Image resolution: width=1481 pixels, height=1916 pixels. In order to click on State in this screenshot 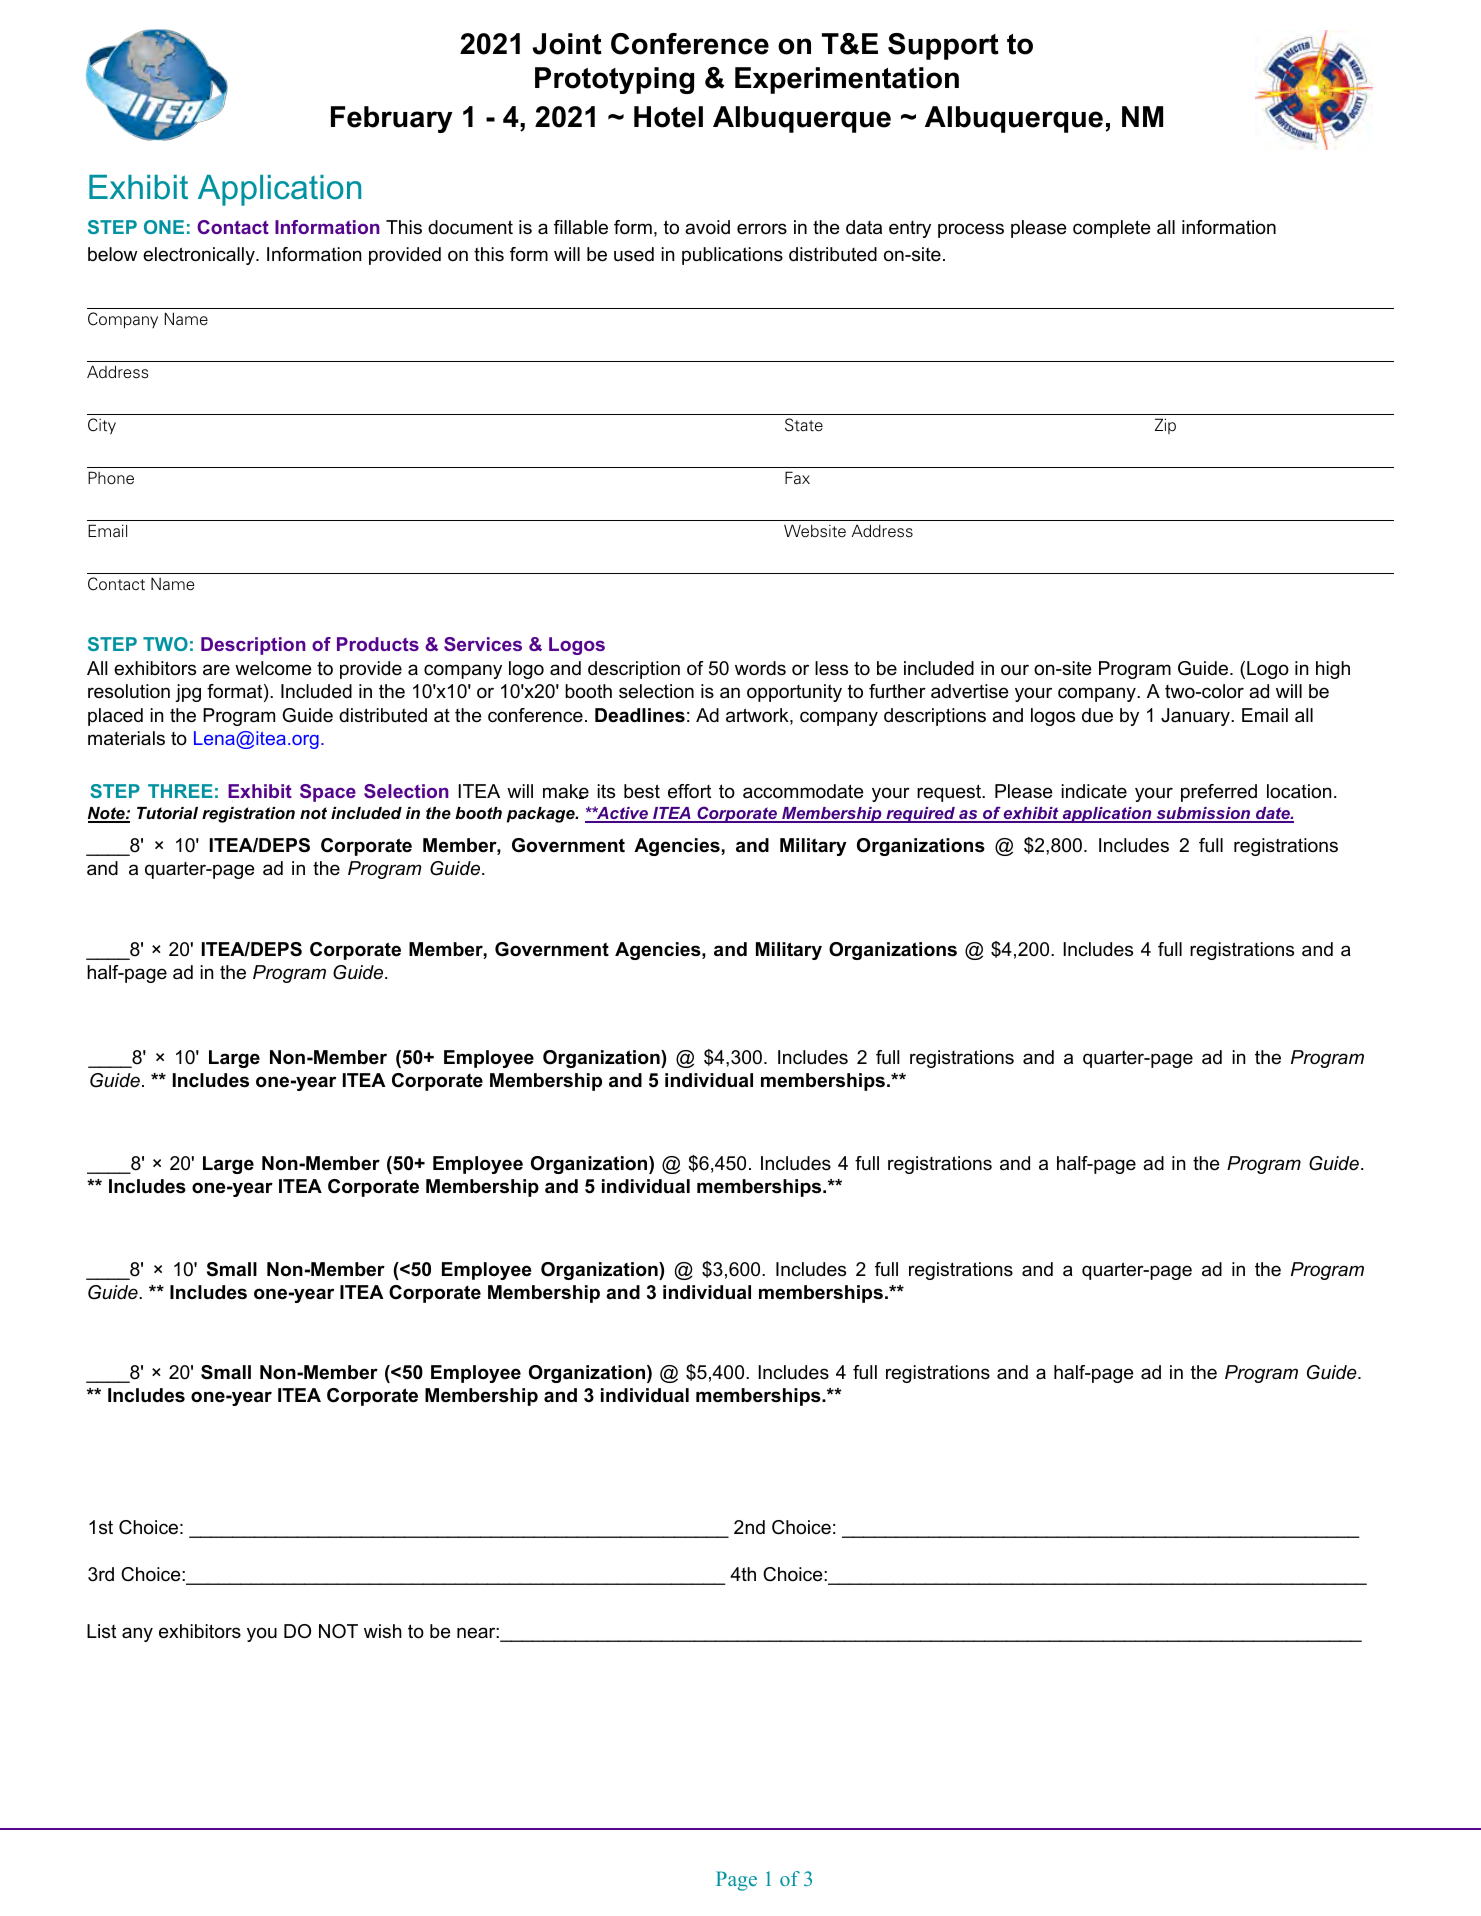, I will do `click(804, 425)`.
